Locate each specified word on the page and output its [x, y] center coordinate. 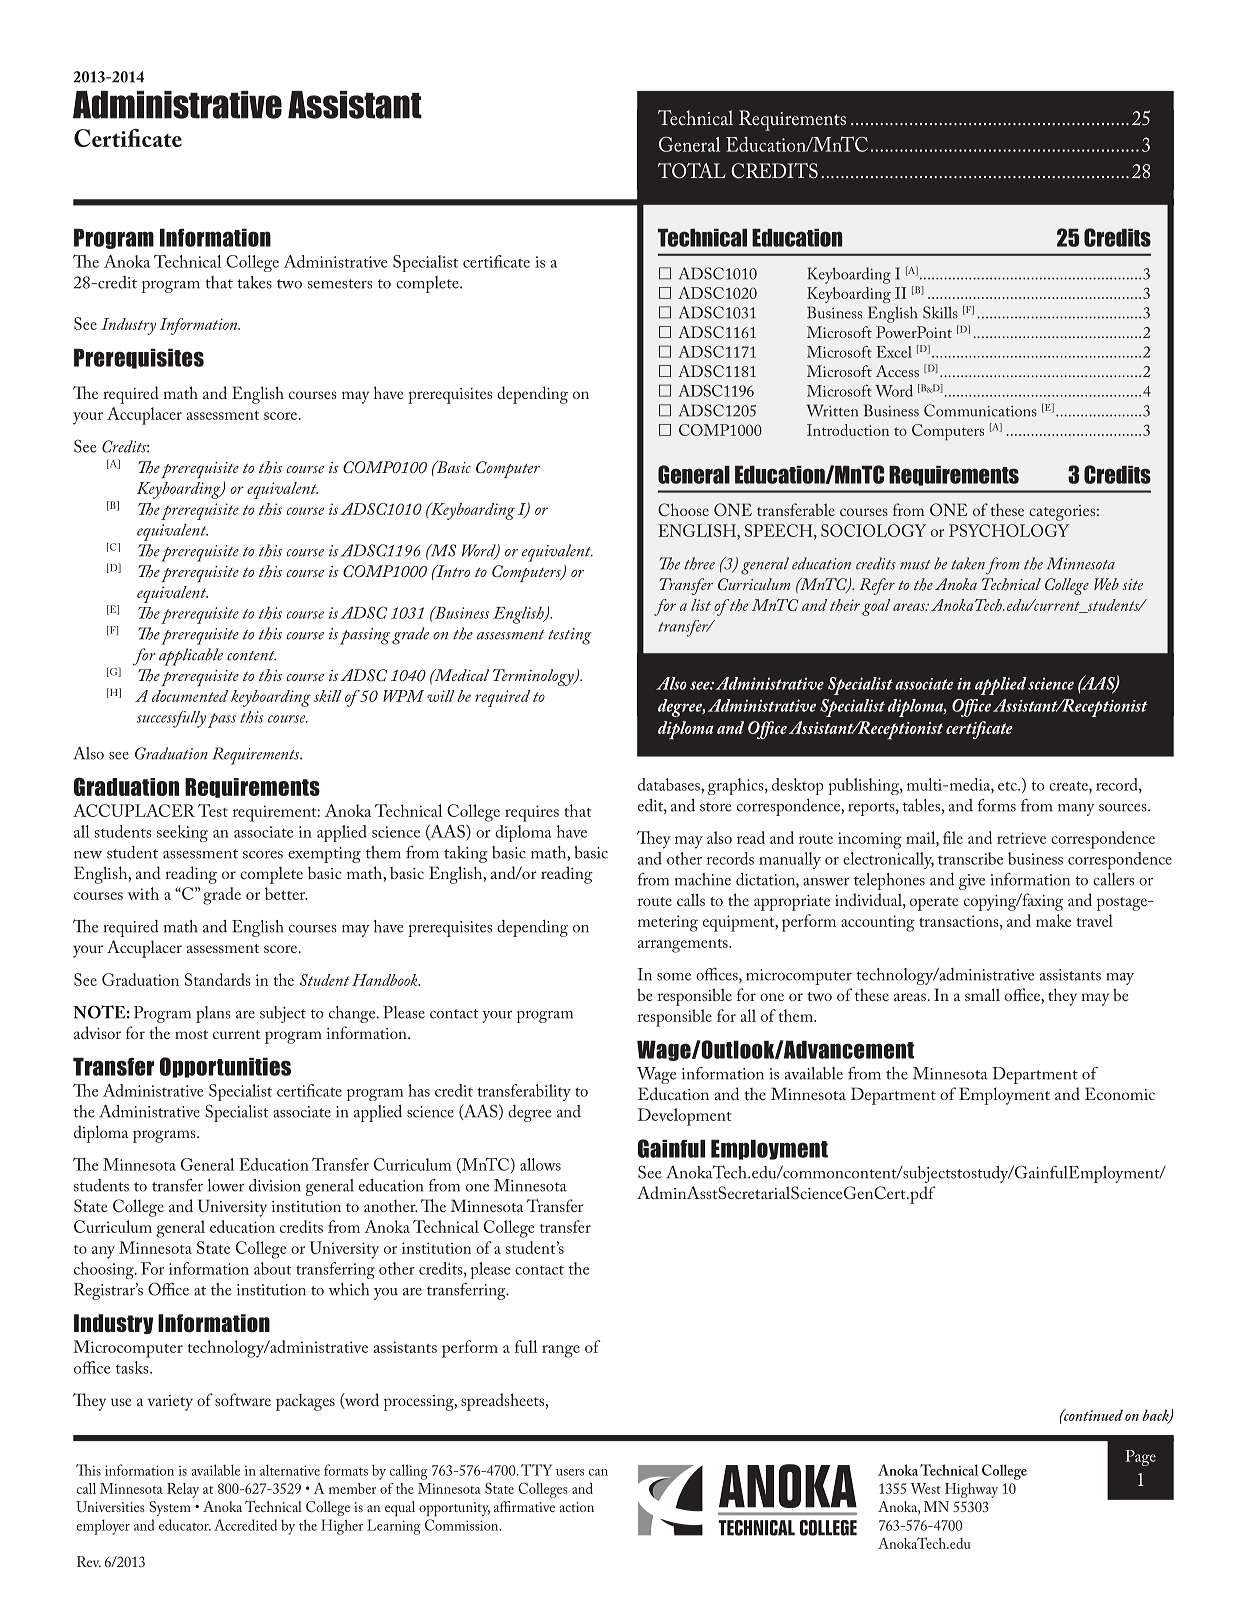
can [598, 1472]
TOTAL [692, 171]
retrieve [1021, 838]
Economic [1120, 1093]
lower [226, 1185]
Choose [683, 509]
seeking [182, 833]
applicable [191, 657]
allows [540, 1164]
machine [703, 879]
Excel [894, 352]
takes [254, 282]
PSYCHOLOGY [1009, 530]
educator [185, 1525]
